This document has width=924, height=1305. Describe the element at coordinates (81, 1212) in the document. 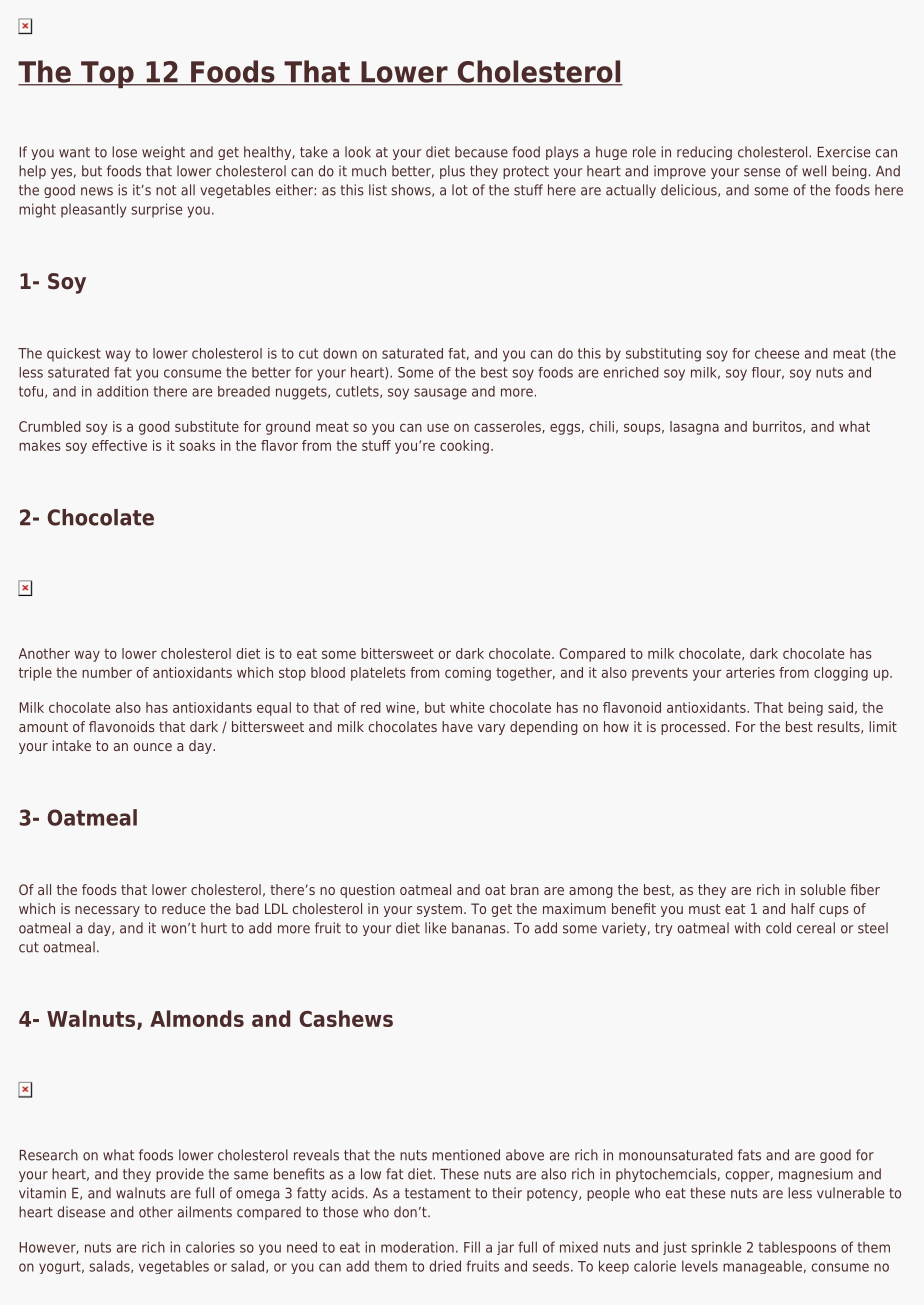

I see `disease` at that location.
